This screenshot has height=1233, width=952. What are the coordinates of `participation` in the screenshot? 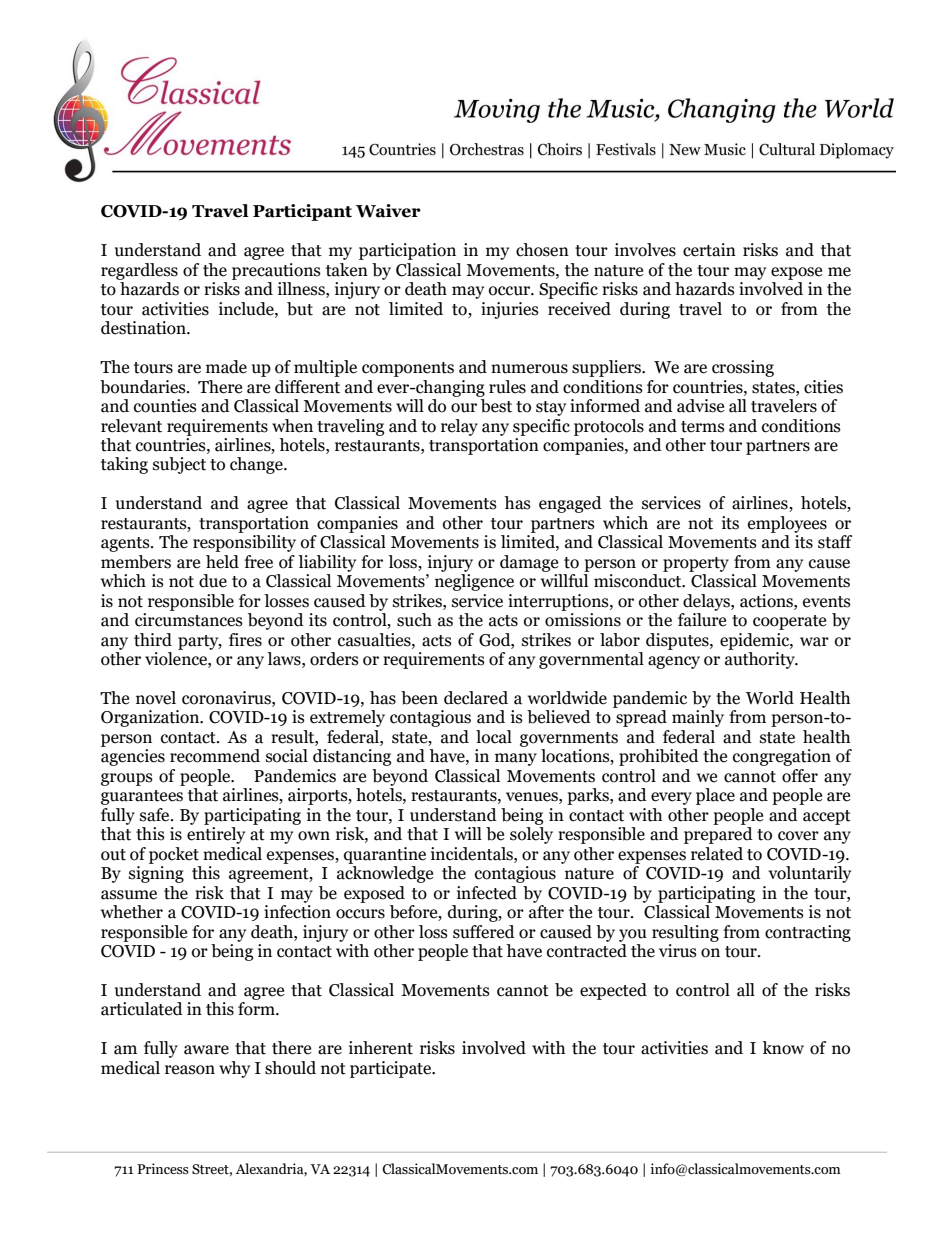 It's located at (407, 251).
